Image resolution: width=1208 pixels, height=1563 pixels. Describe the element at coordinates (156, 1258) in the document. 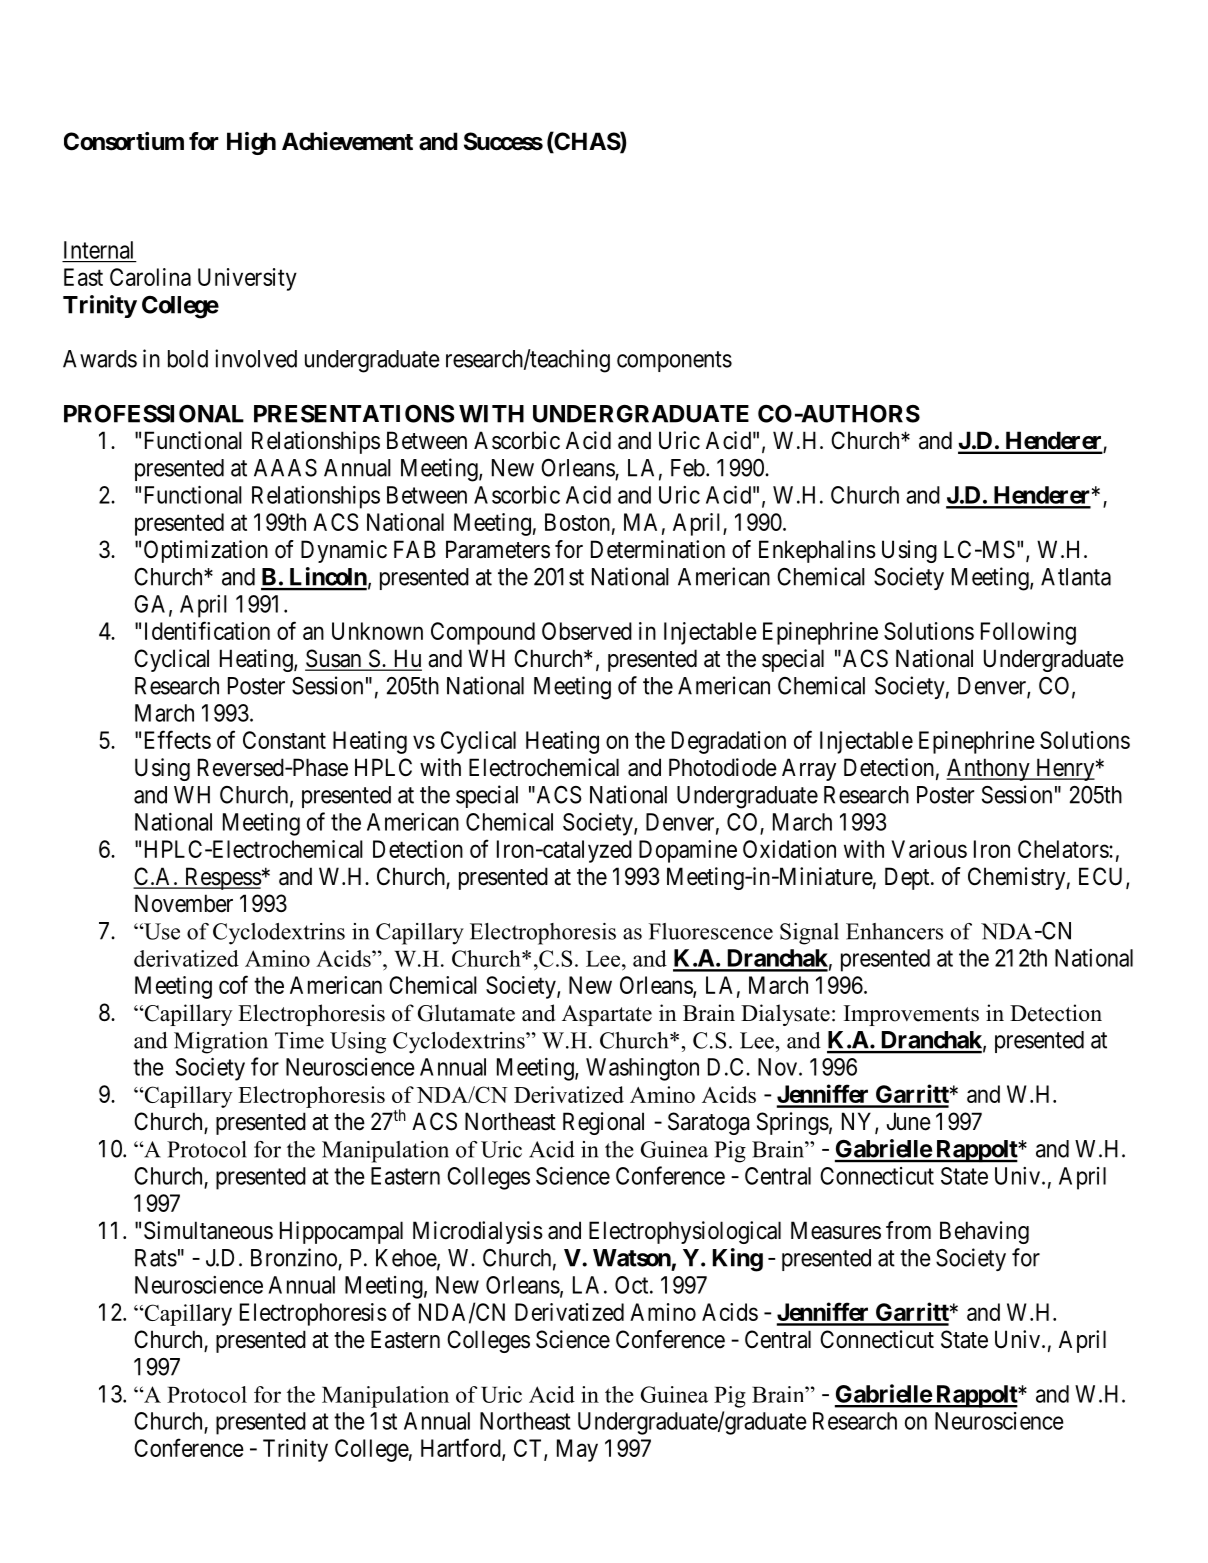

I see `Rats` at that location.
